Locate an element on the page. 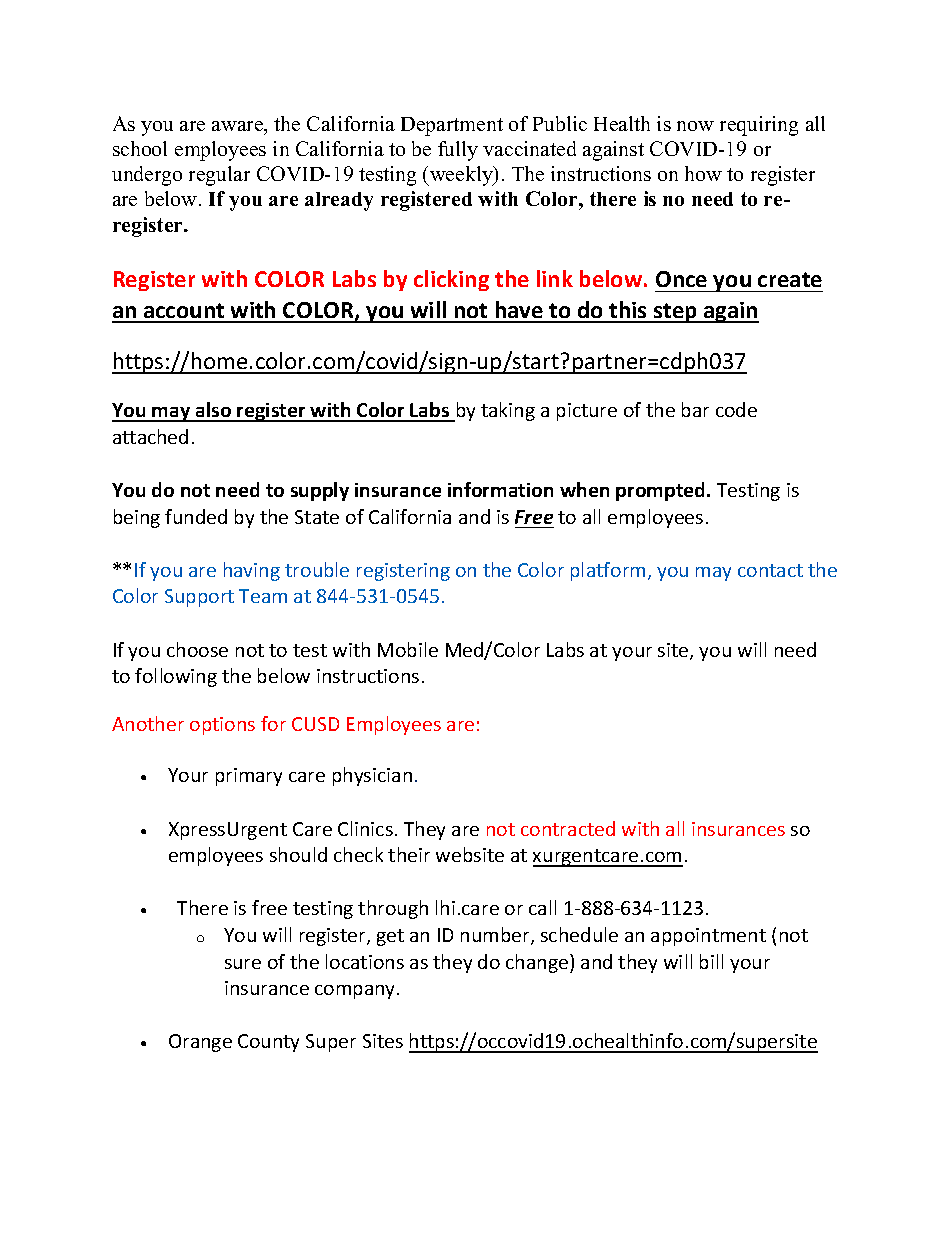  bar is located at coordinates (695, 409).
